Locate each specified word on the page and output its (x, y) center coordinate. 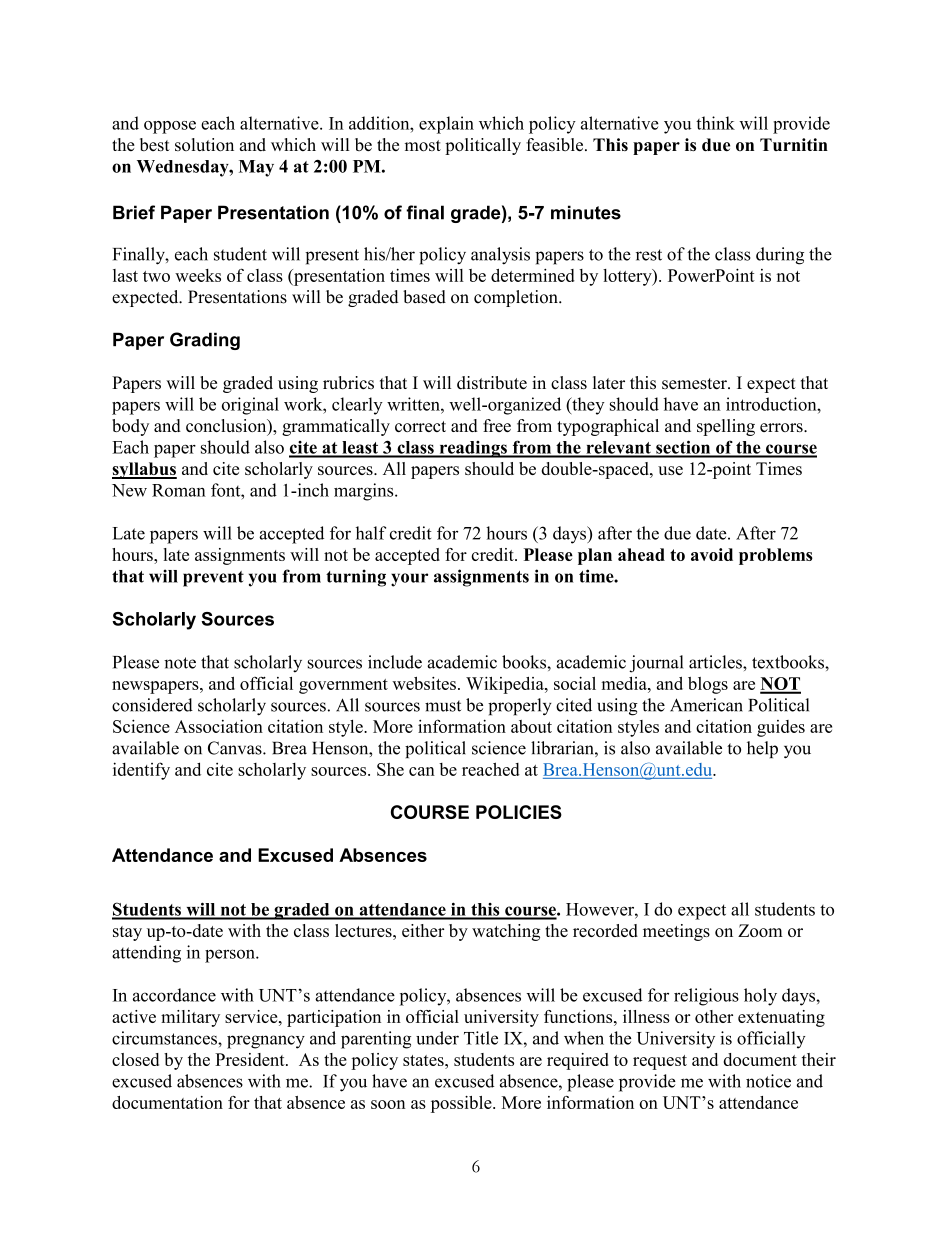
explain (446, 125)
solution (204, 145)
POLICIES (519, 812)
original (250, 406)
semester (695, 384)
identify (141, 771)
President (251, 1059)
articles (716, 662)
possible (462, 1104)
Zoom (760, 930)
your (409, 580)
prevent (213, 579)
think (715, 123)
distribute (492, 383)
